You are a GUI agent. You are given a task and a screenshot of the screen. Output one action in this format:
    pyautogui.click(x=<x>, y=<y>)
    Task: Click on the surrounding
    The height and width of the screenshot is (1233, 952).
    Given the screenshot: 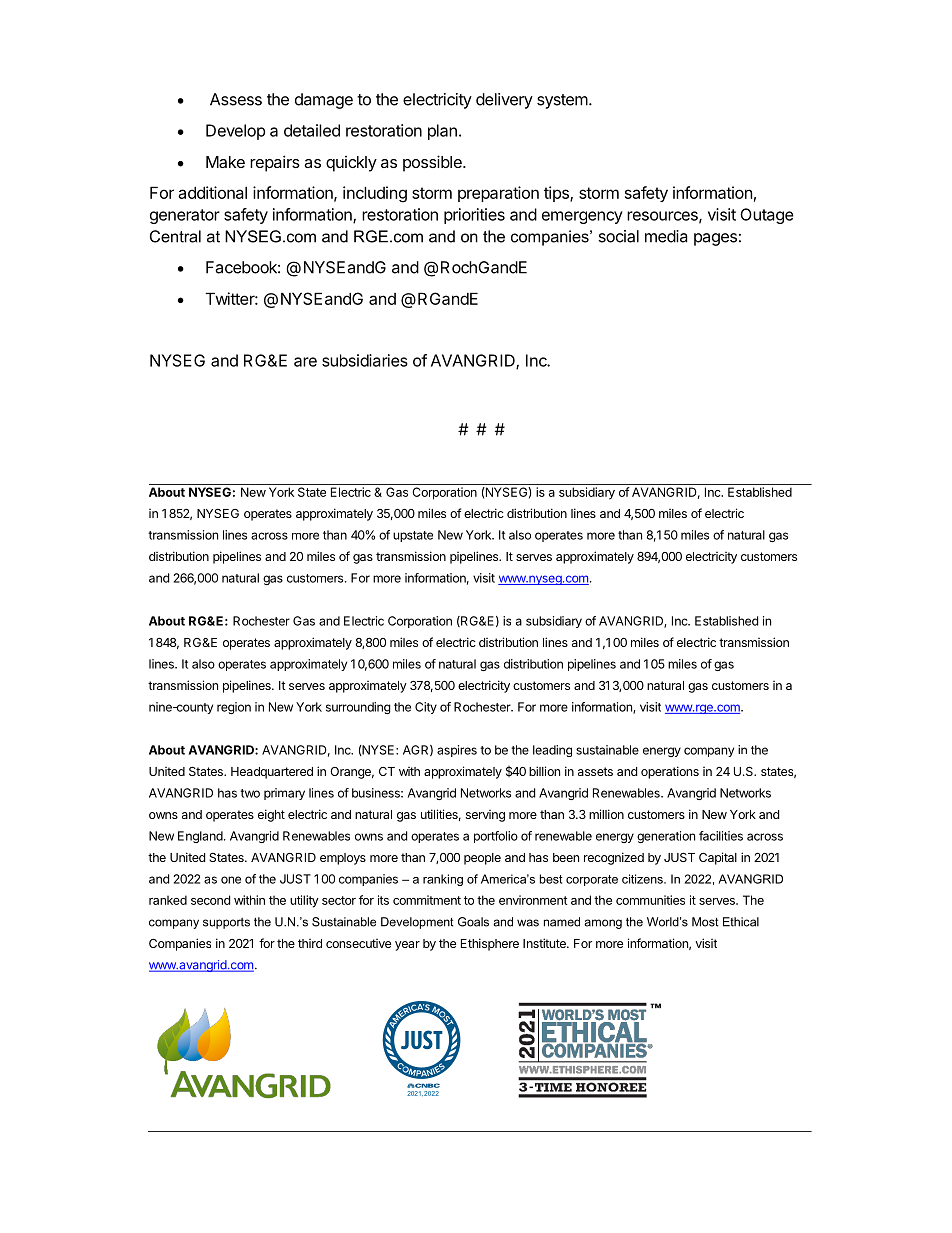 What is the action you would take?
    pyautogui.click(x=358, y=708)
